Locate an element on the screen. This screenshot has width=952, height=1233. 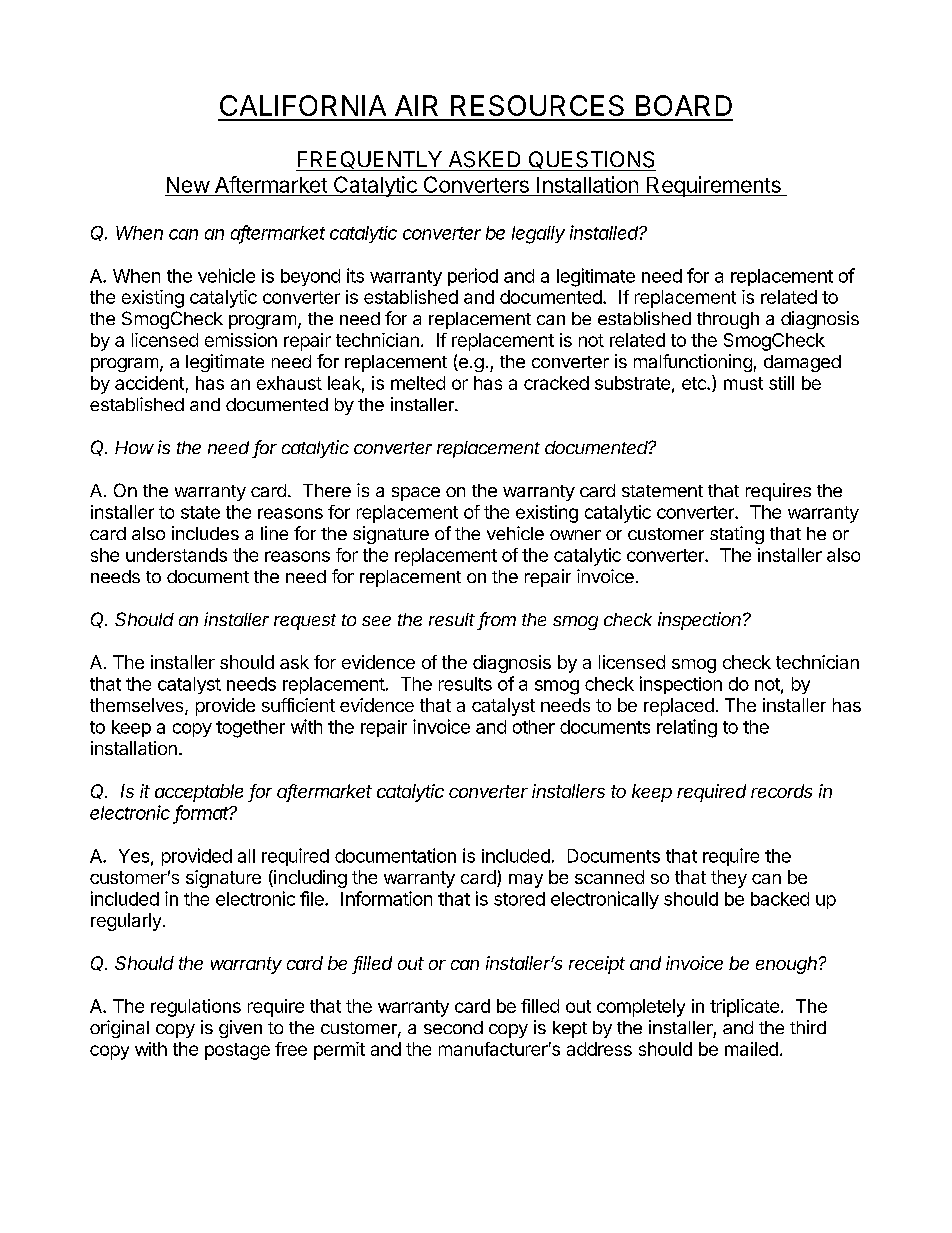
ASKED is located at coordinates (484, 159).
